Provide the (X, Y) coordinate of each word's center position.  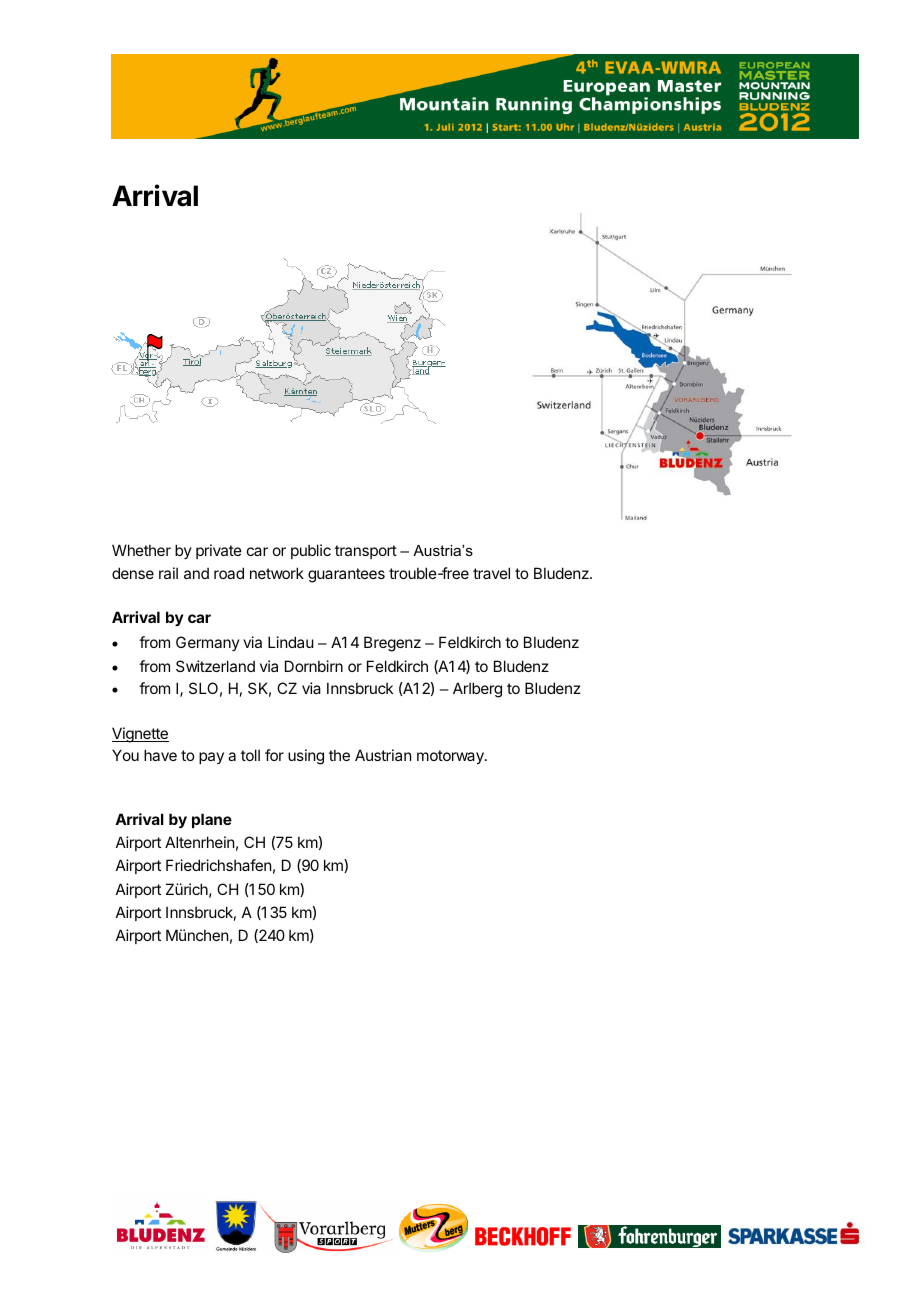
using (306, 757)
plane (212, 820)
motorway (451, 757)
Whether (141, 550)
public (311, 551)
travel (491, 573)
